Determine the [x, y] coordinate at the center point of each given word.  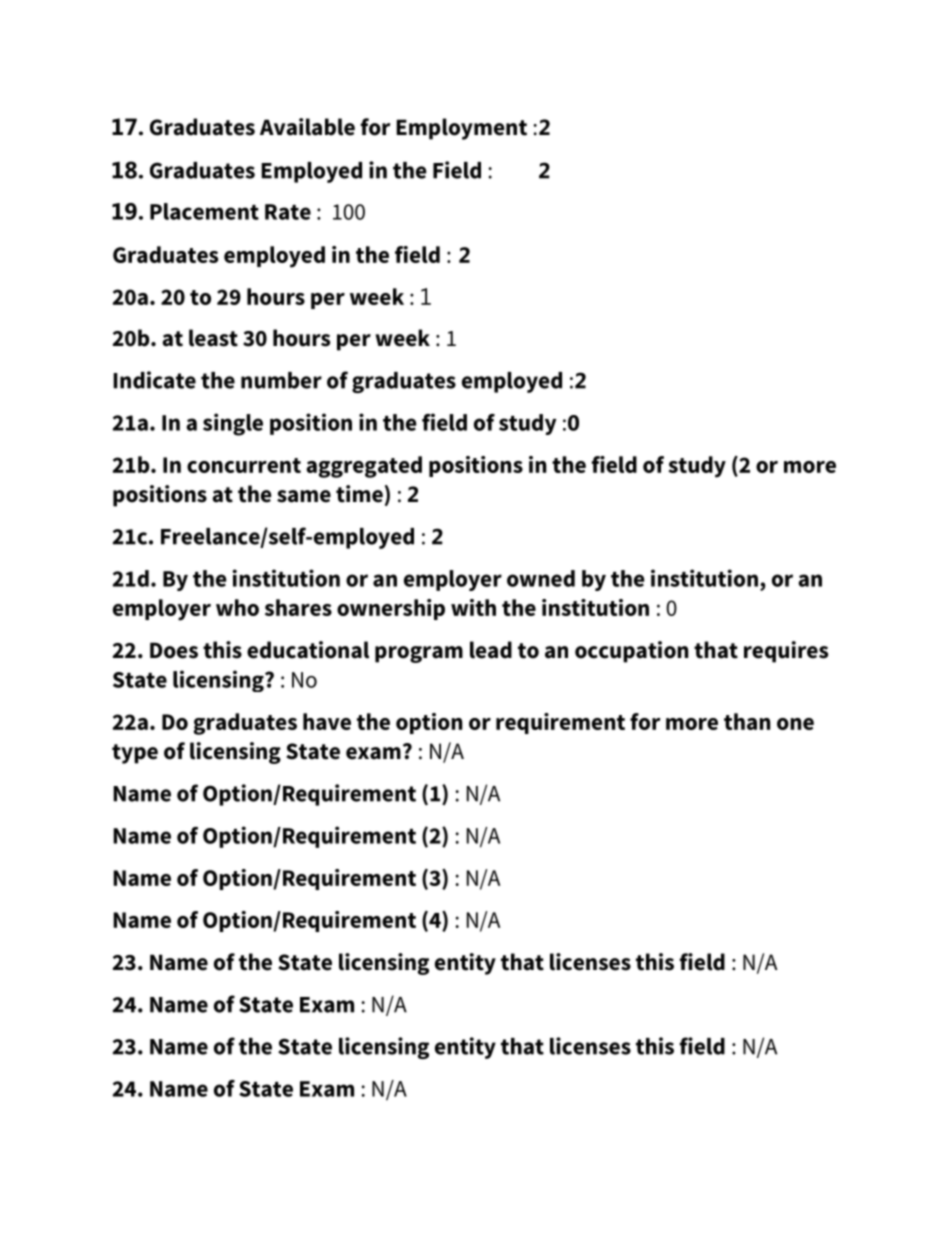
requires [786, 652]
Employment [461, 129]
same [304, 496]
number [281, 380]
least [213, 338]
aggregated [364, 467]
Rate [288, 212]
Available [307, 127]
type [135, 754]
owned [541, 578]
